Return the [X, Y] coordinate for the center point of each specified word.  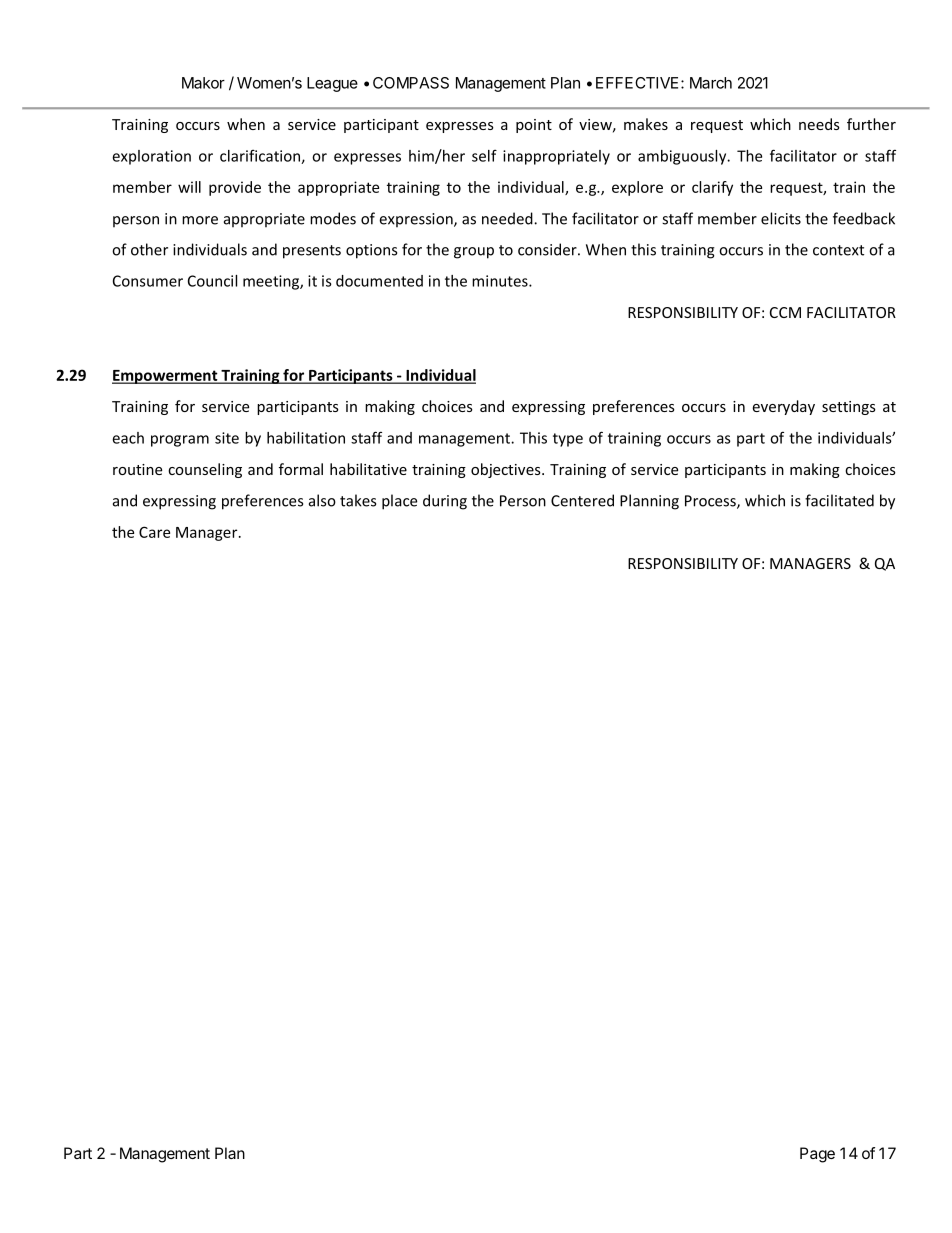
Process [711, 502]
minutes [501, 281]
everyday [783, 407]
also [322, 500]
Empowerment [166, 377]
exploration [151, 157]
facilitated [839, 500]
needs [819, 124]
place [399, 502]
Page [817, 1155]
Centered [582, 500]
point [534, 126]
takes [358, 500]
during [445, 502]
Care [154, 532]
